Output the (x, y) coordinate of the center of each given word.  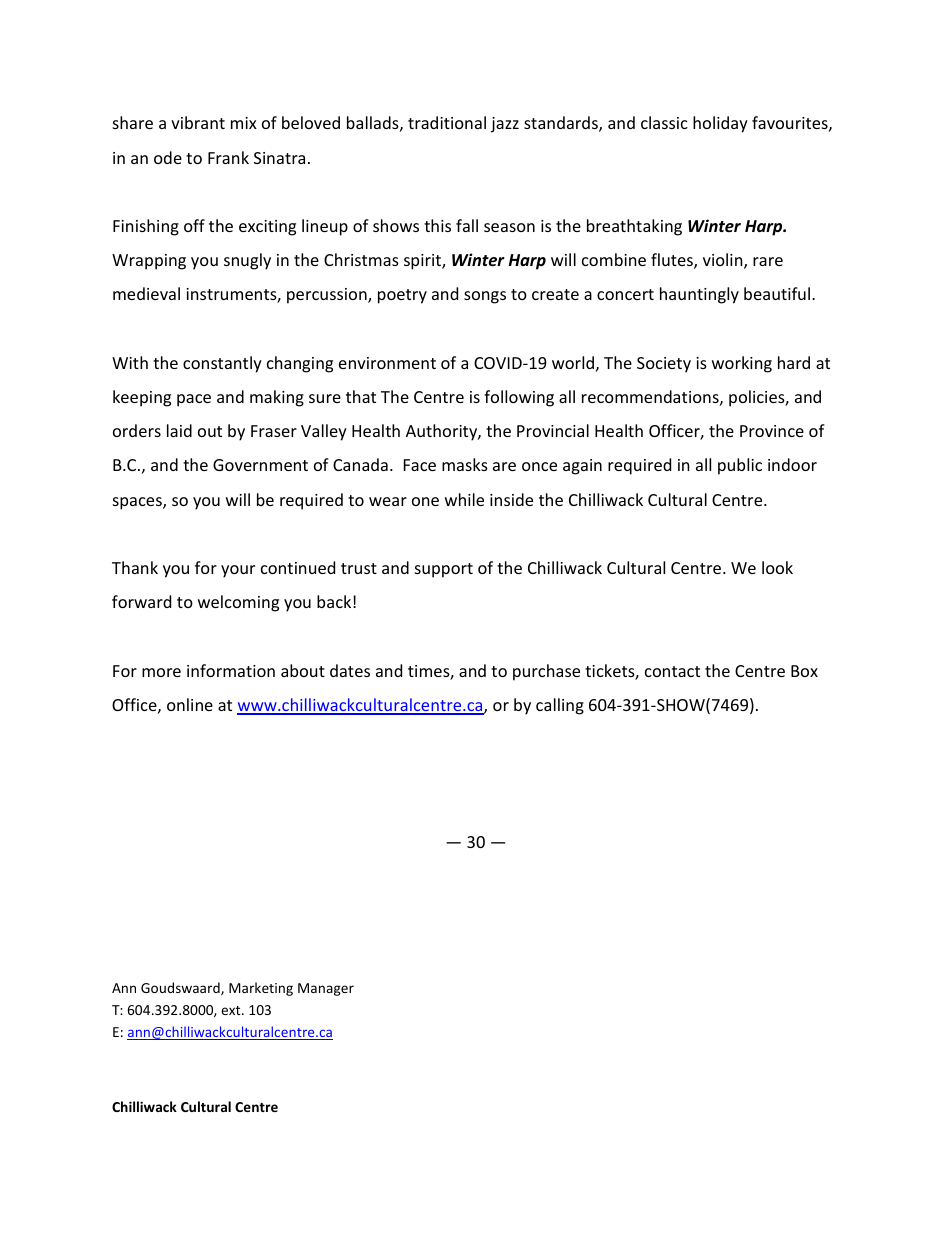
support (444, 570)
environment (387, 363)
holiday (720, 124)
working (742, 364)
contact (672, 671)
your (238, 571)
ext (232, 1010)
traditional (447, 122)
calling (560, 706)
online (190, 704)
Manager (326, 989)
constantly (222, 364)
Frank (228, 157)
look (777, 567)
